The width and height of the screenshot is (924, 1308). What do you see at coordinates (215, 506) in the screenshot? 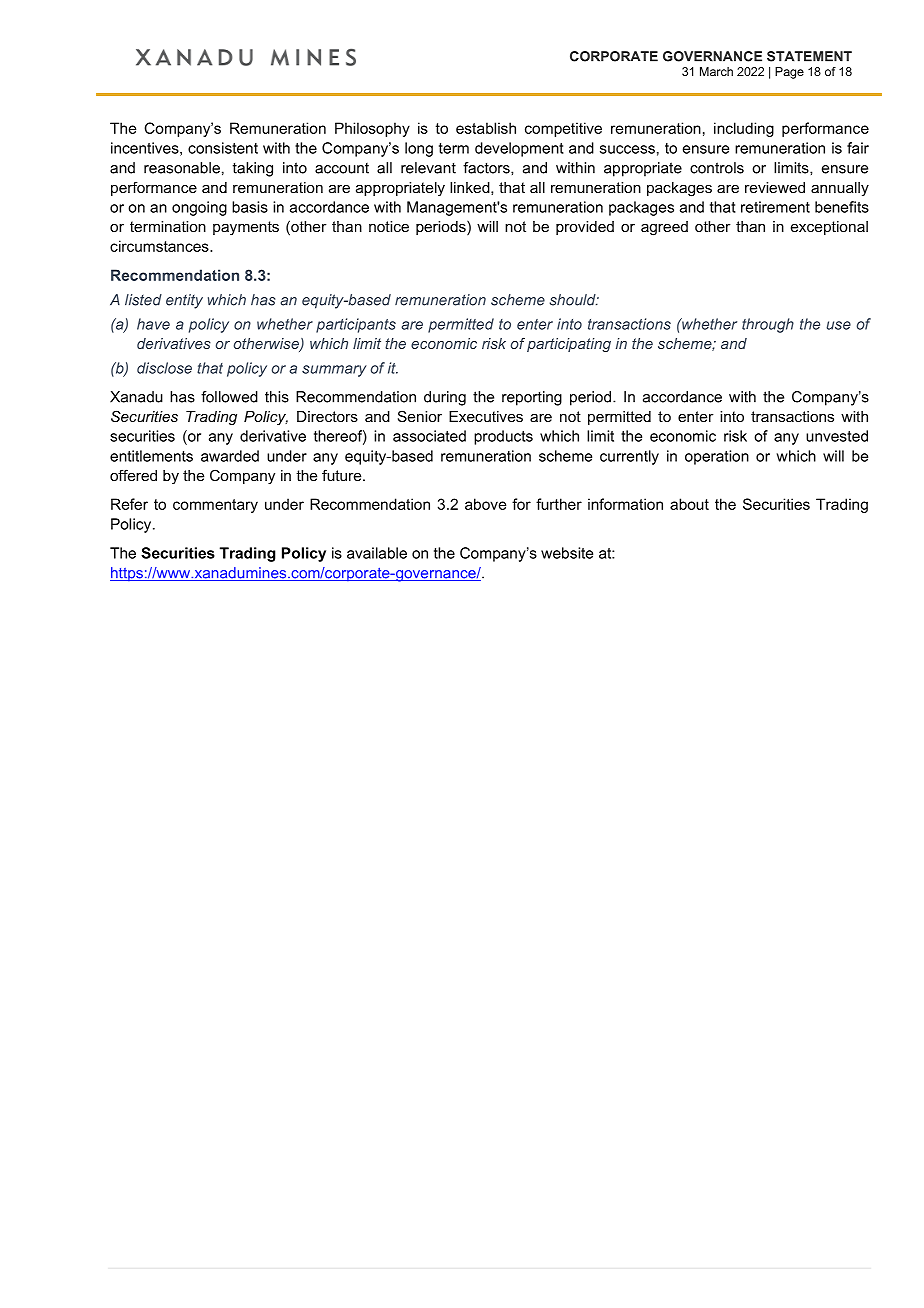
I see `commentary` at bounding box center [215, 506].
